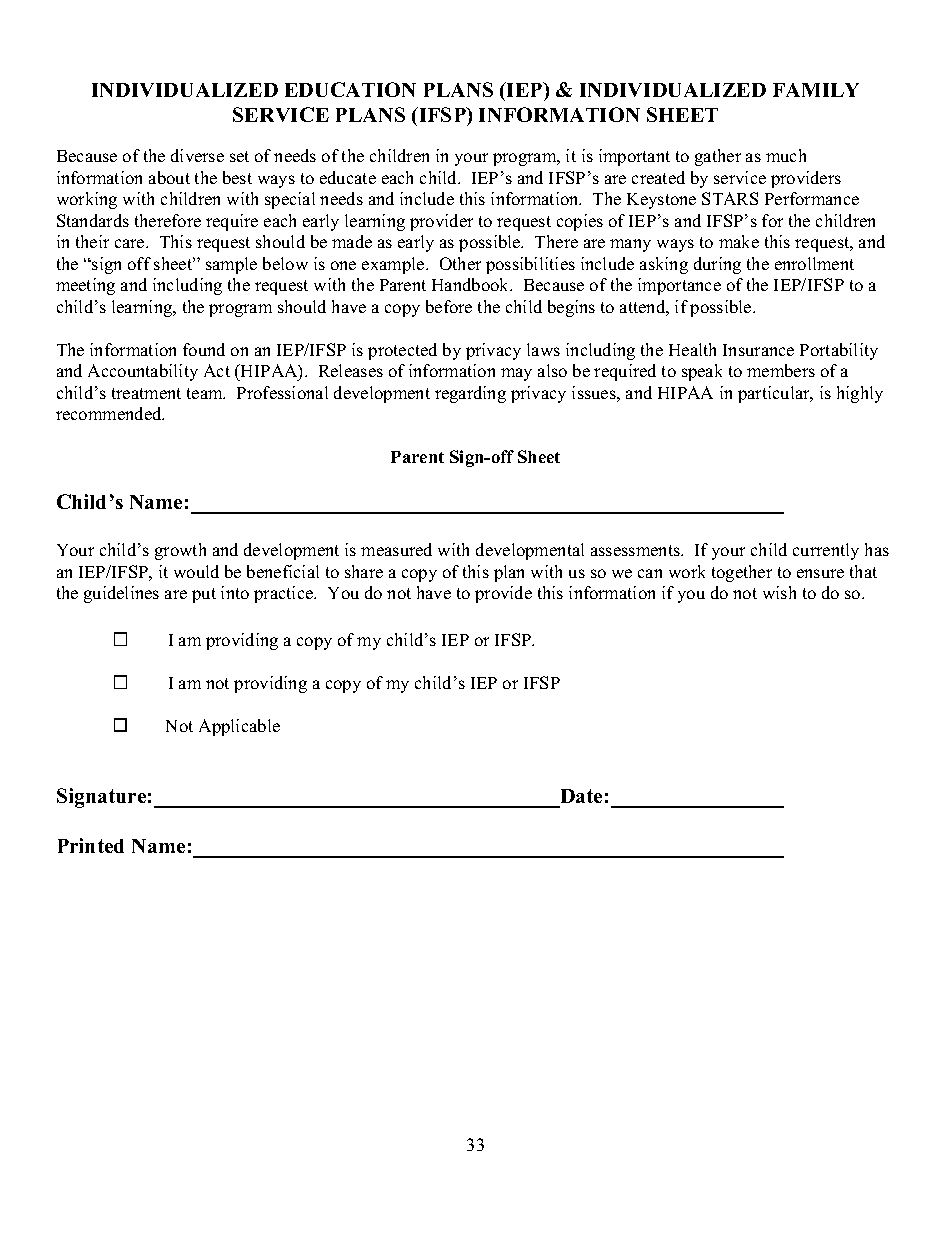  What do you see at coordinates (91, 845) in the screenshot?
I see `Printed` at bounding box center [91, 845].
